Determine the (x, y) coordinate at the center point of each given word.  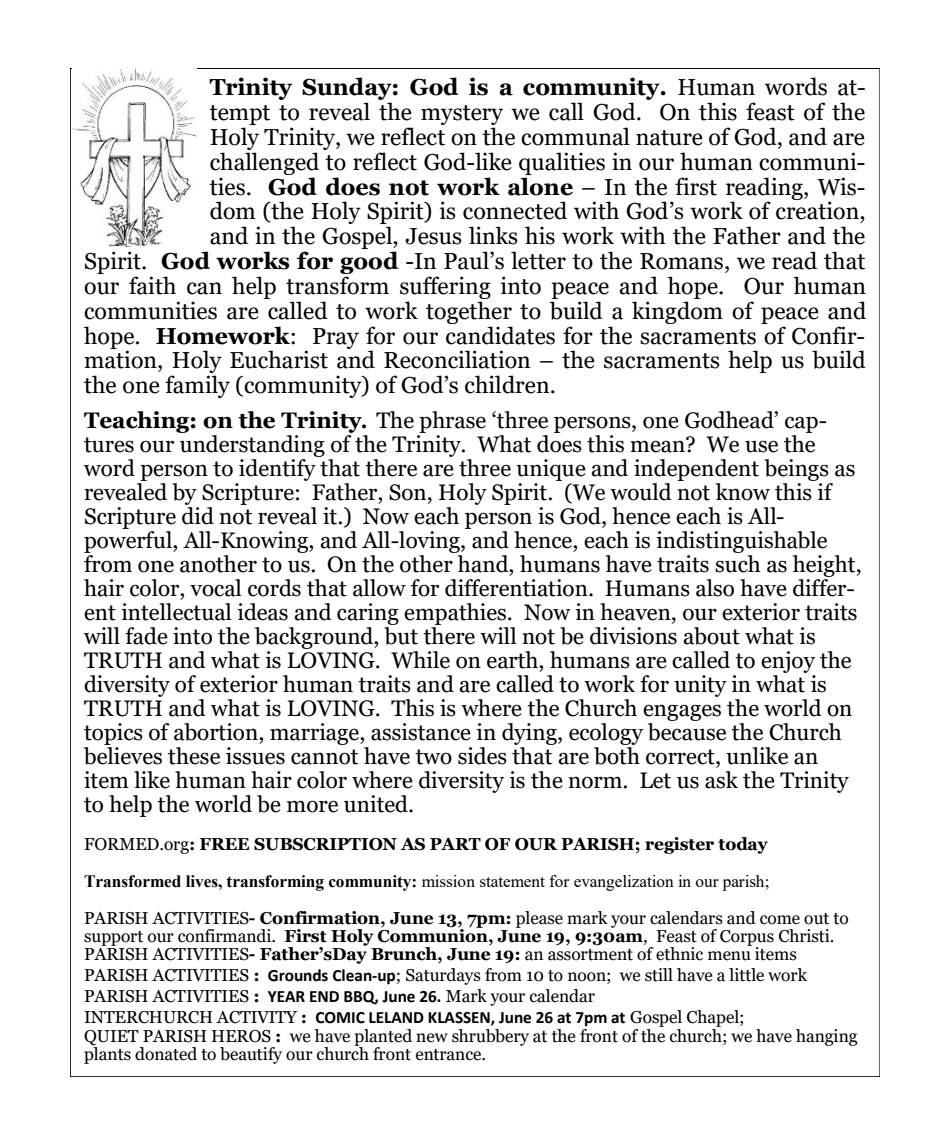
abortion (217, 732)
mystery (462, 116)
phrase (451, 423)
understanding (252, 447)
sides (482, 756)
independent (696, 471)
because (687, 732)
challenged (264, 163)
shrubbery (490, 1037)
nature (669, 138)
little (746, 975)
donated (166, 1054)
